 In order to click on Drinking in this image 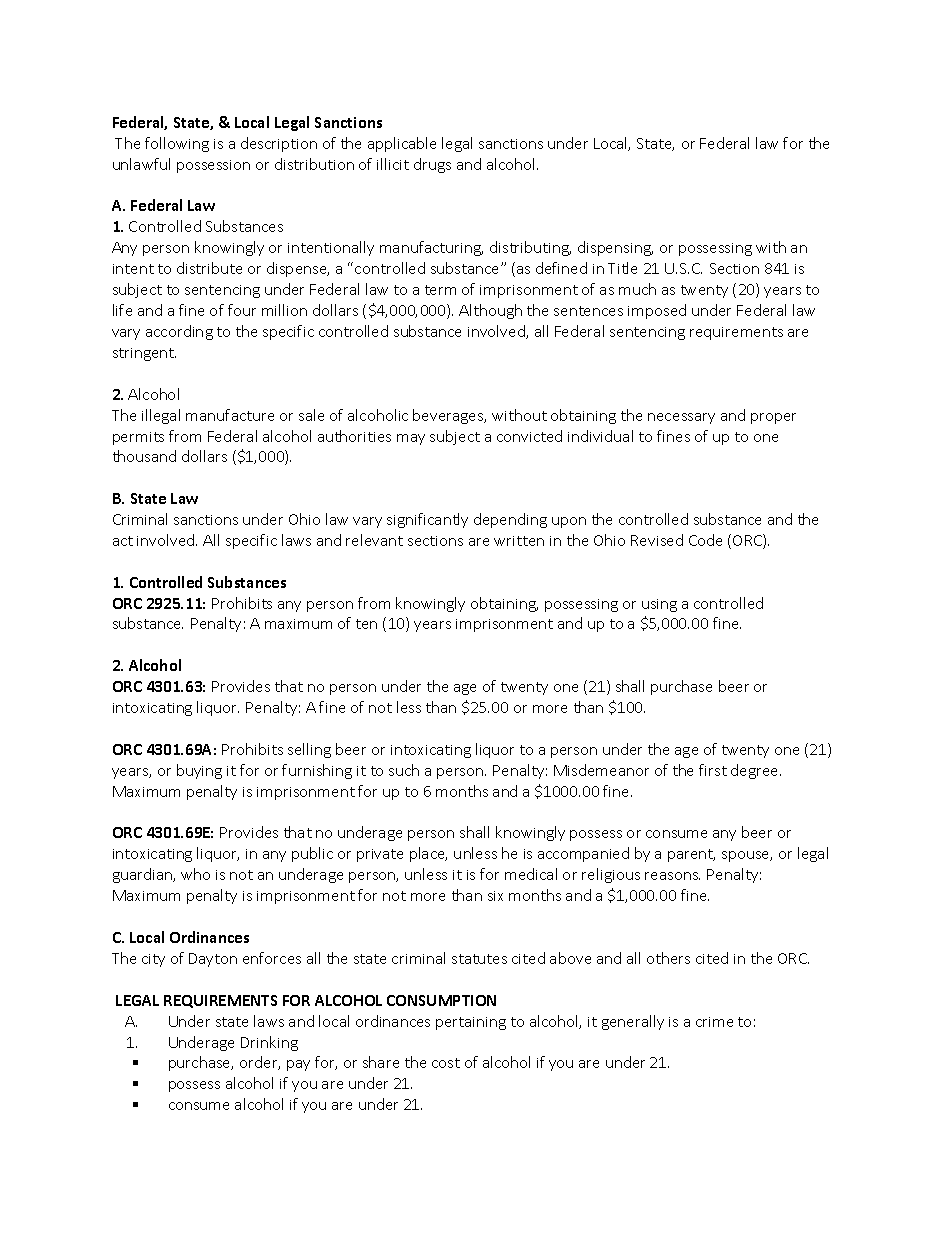, I will do `click(269, 1043)`.
